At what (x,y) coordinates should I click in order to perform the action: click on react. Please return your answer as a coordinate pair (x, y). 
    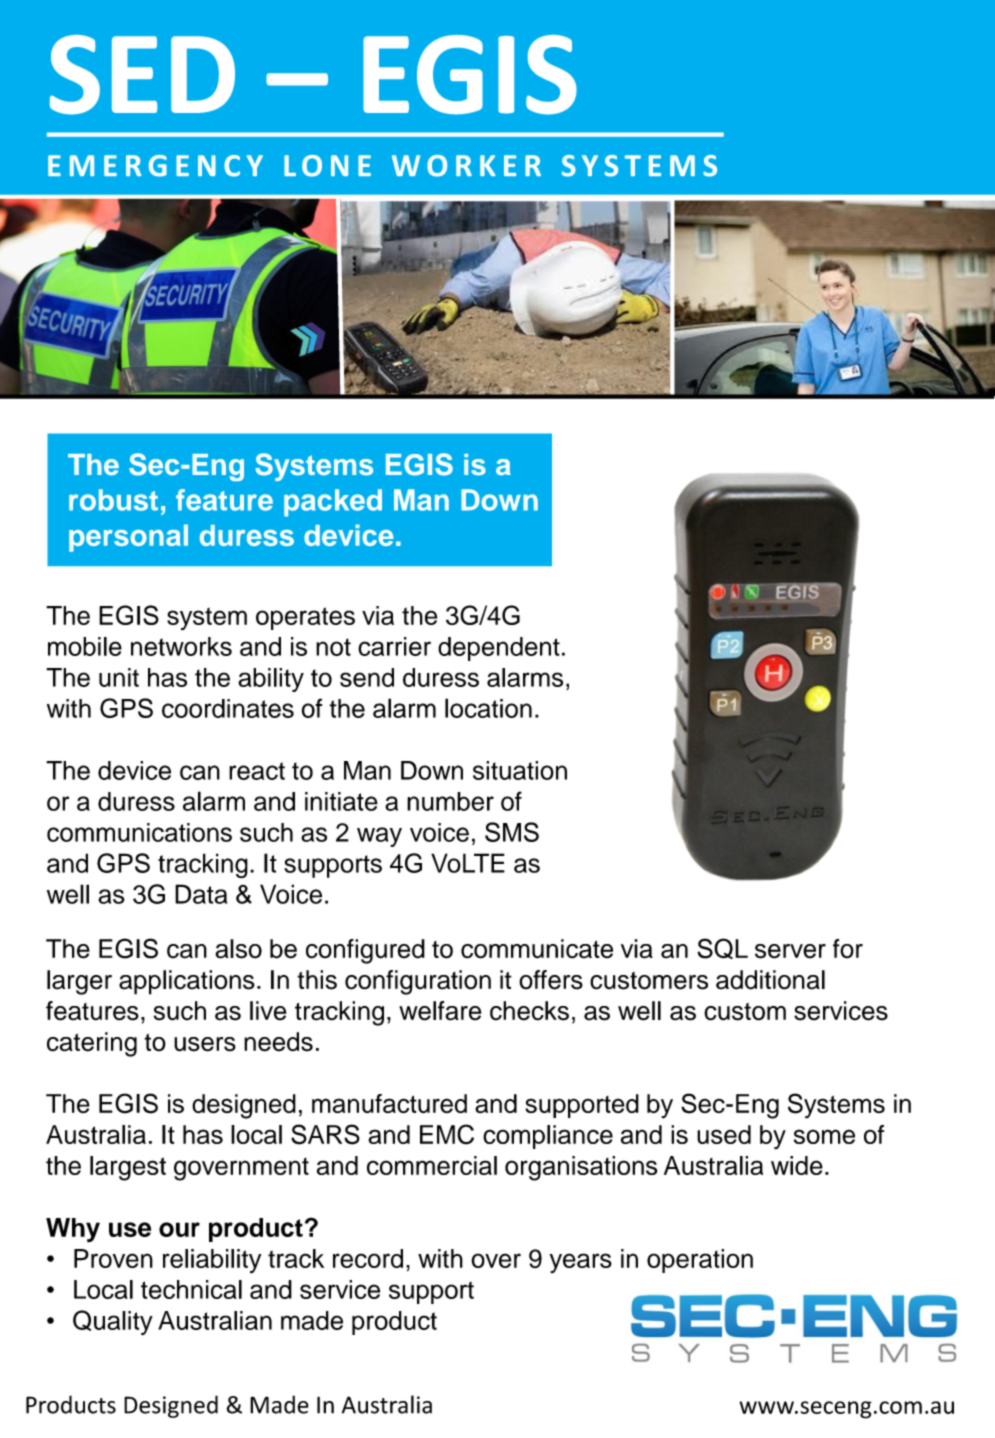
    Looking at the image, I should click on (257, 771).
